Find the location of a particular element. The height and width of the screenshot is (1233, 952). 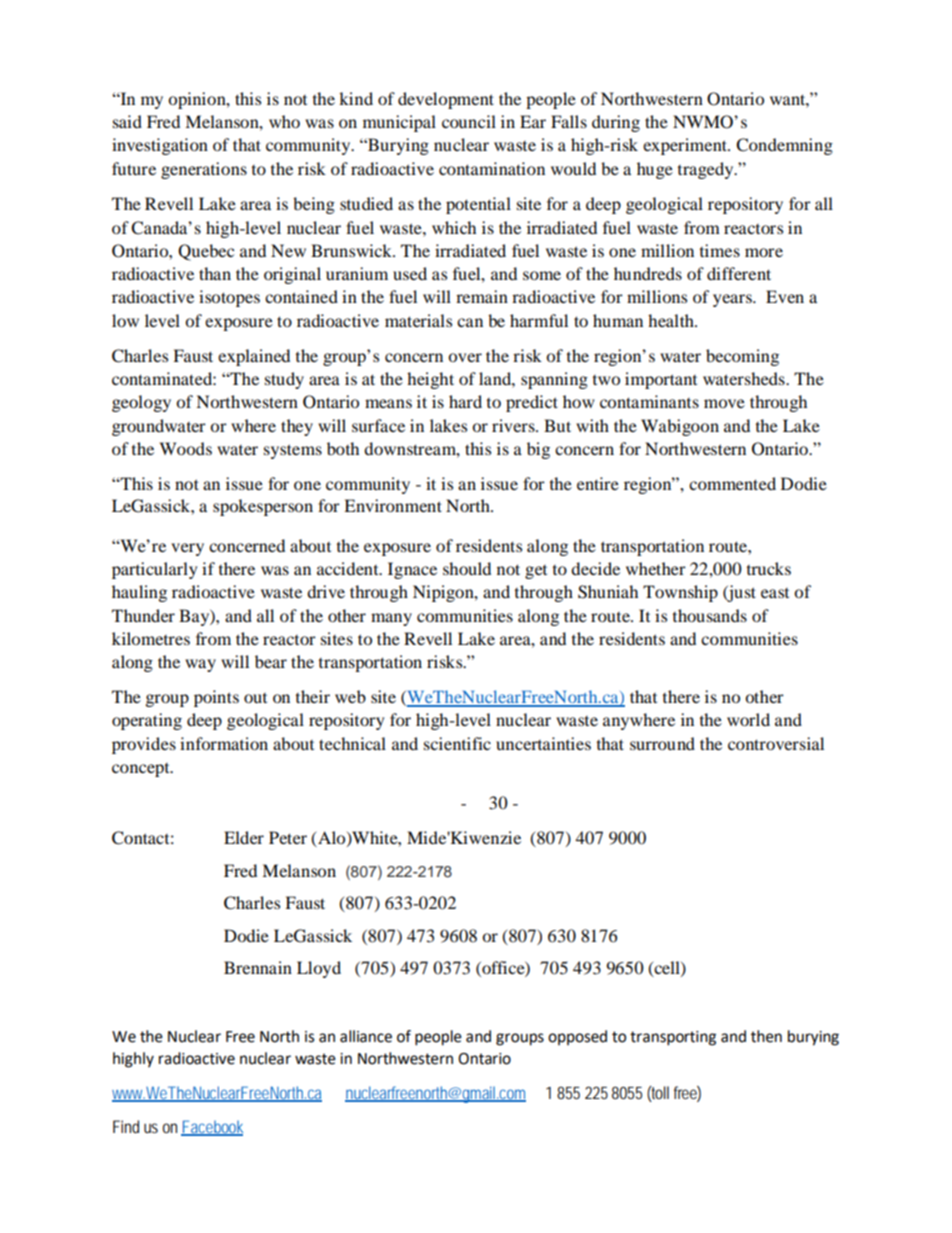

council is located at coordinates (469, 121).
